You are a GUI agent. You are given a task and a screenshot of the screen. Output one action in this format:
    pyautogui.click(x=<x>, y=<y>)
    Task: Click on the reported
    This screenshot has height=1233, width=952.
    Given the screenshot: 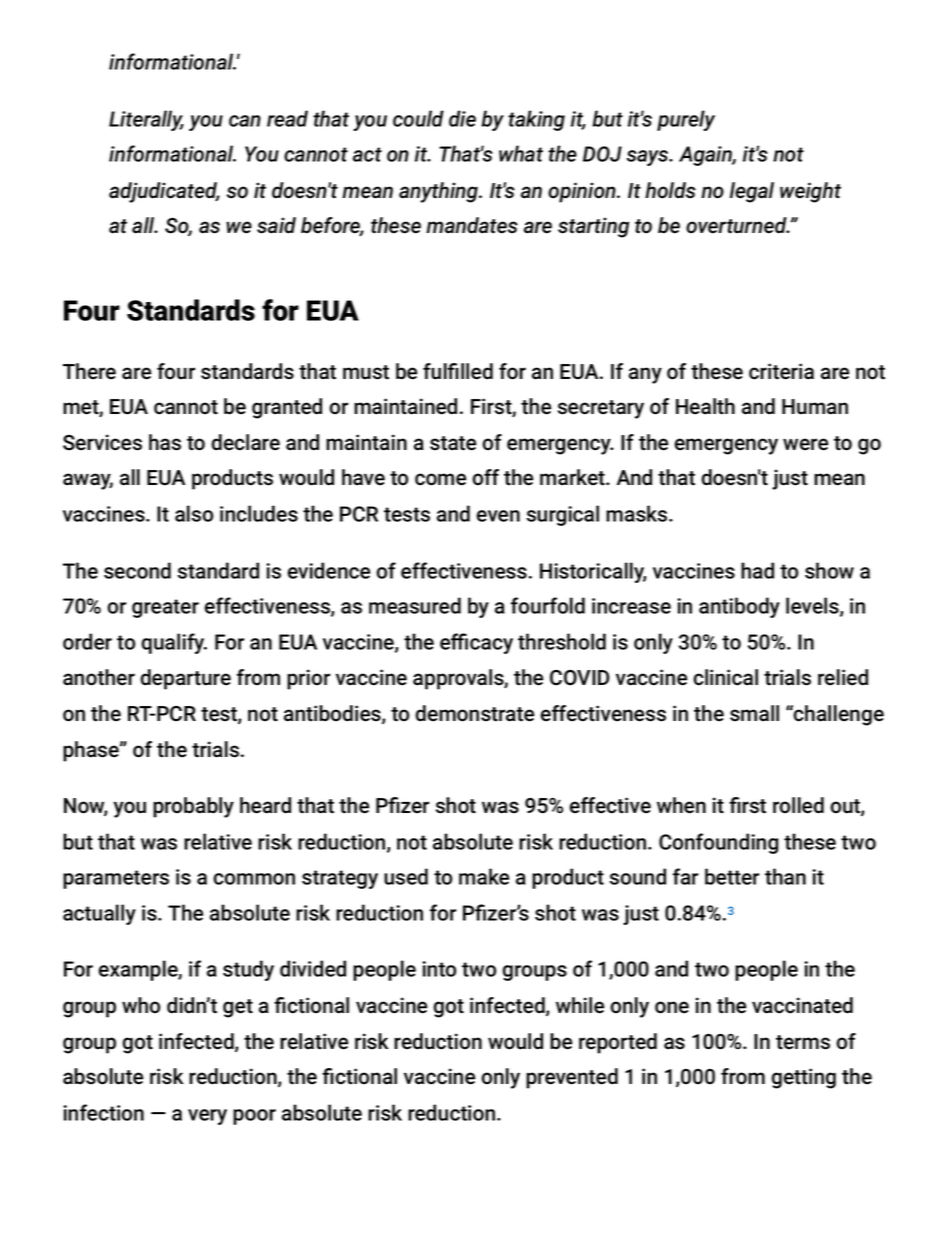 What is the action you would take?
    pyautogui.click(x=618, y=1043)
